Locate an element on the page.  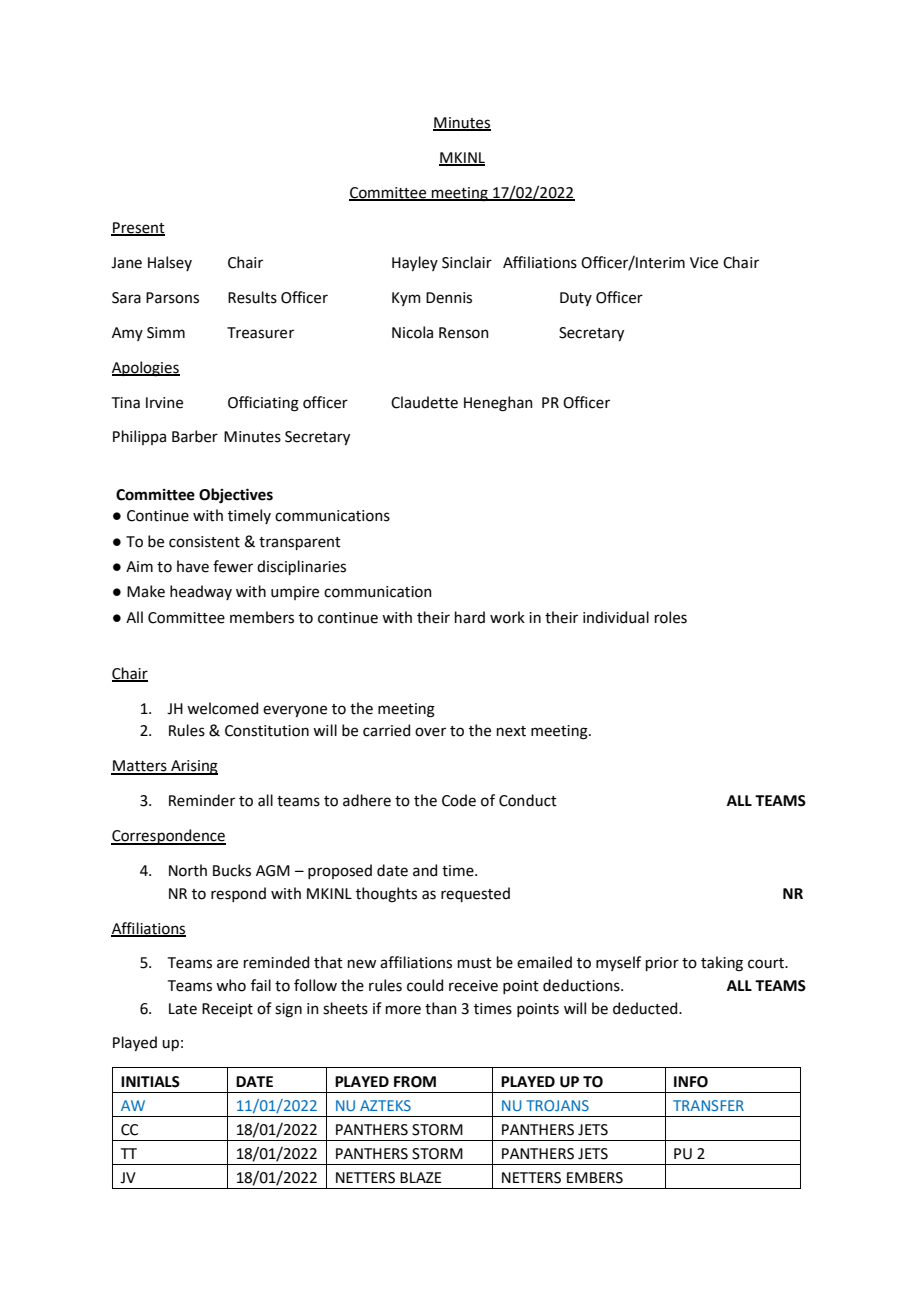
Halsey is located at coordinates (170, 263).
